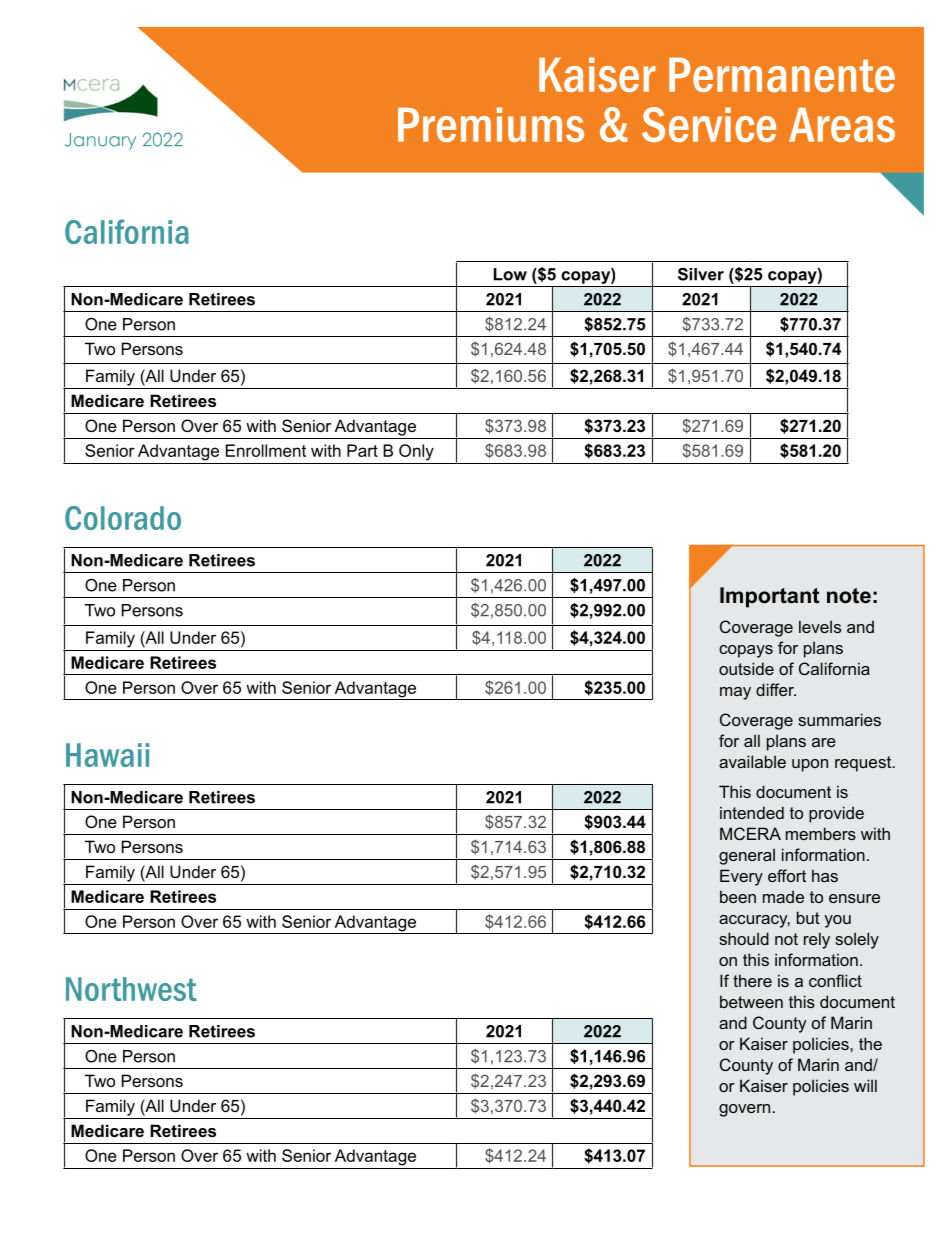  What do you see at coordinates (735, 693) in the document?
I see `may` at bounding box center [735, 693].
